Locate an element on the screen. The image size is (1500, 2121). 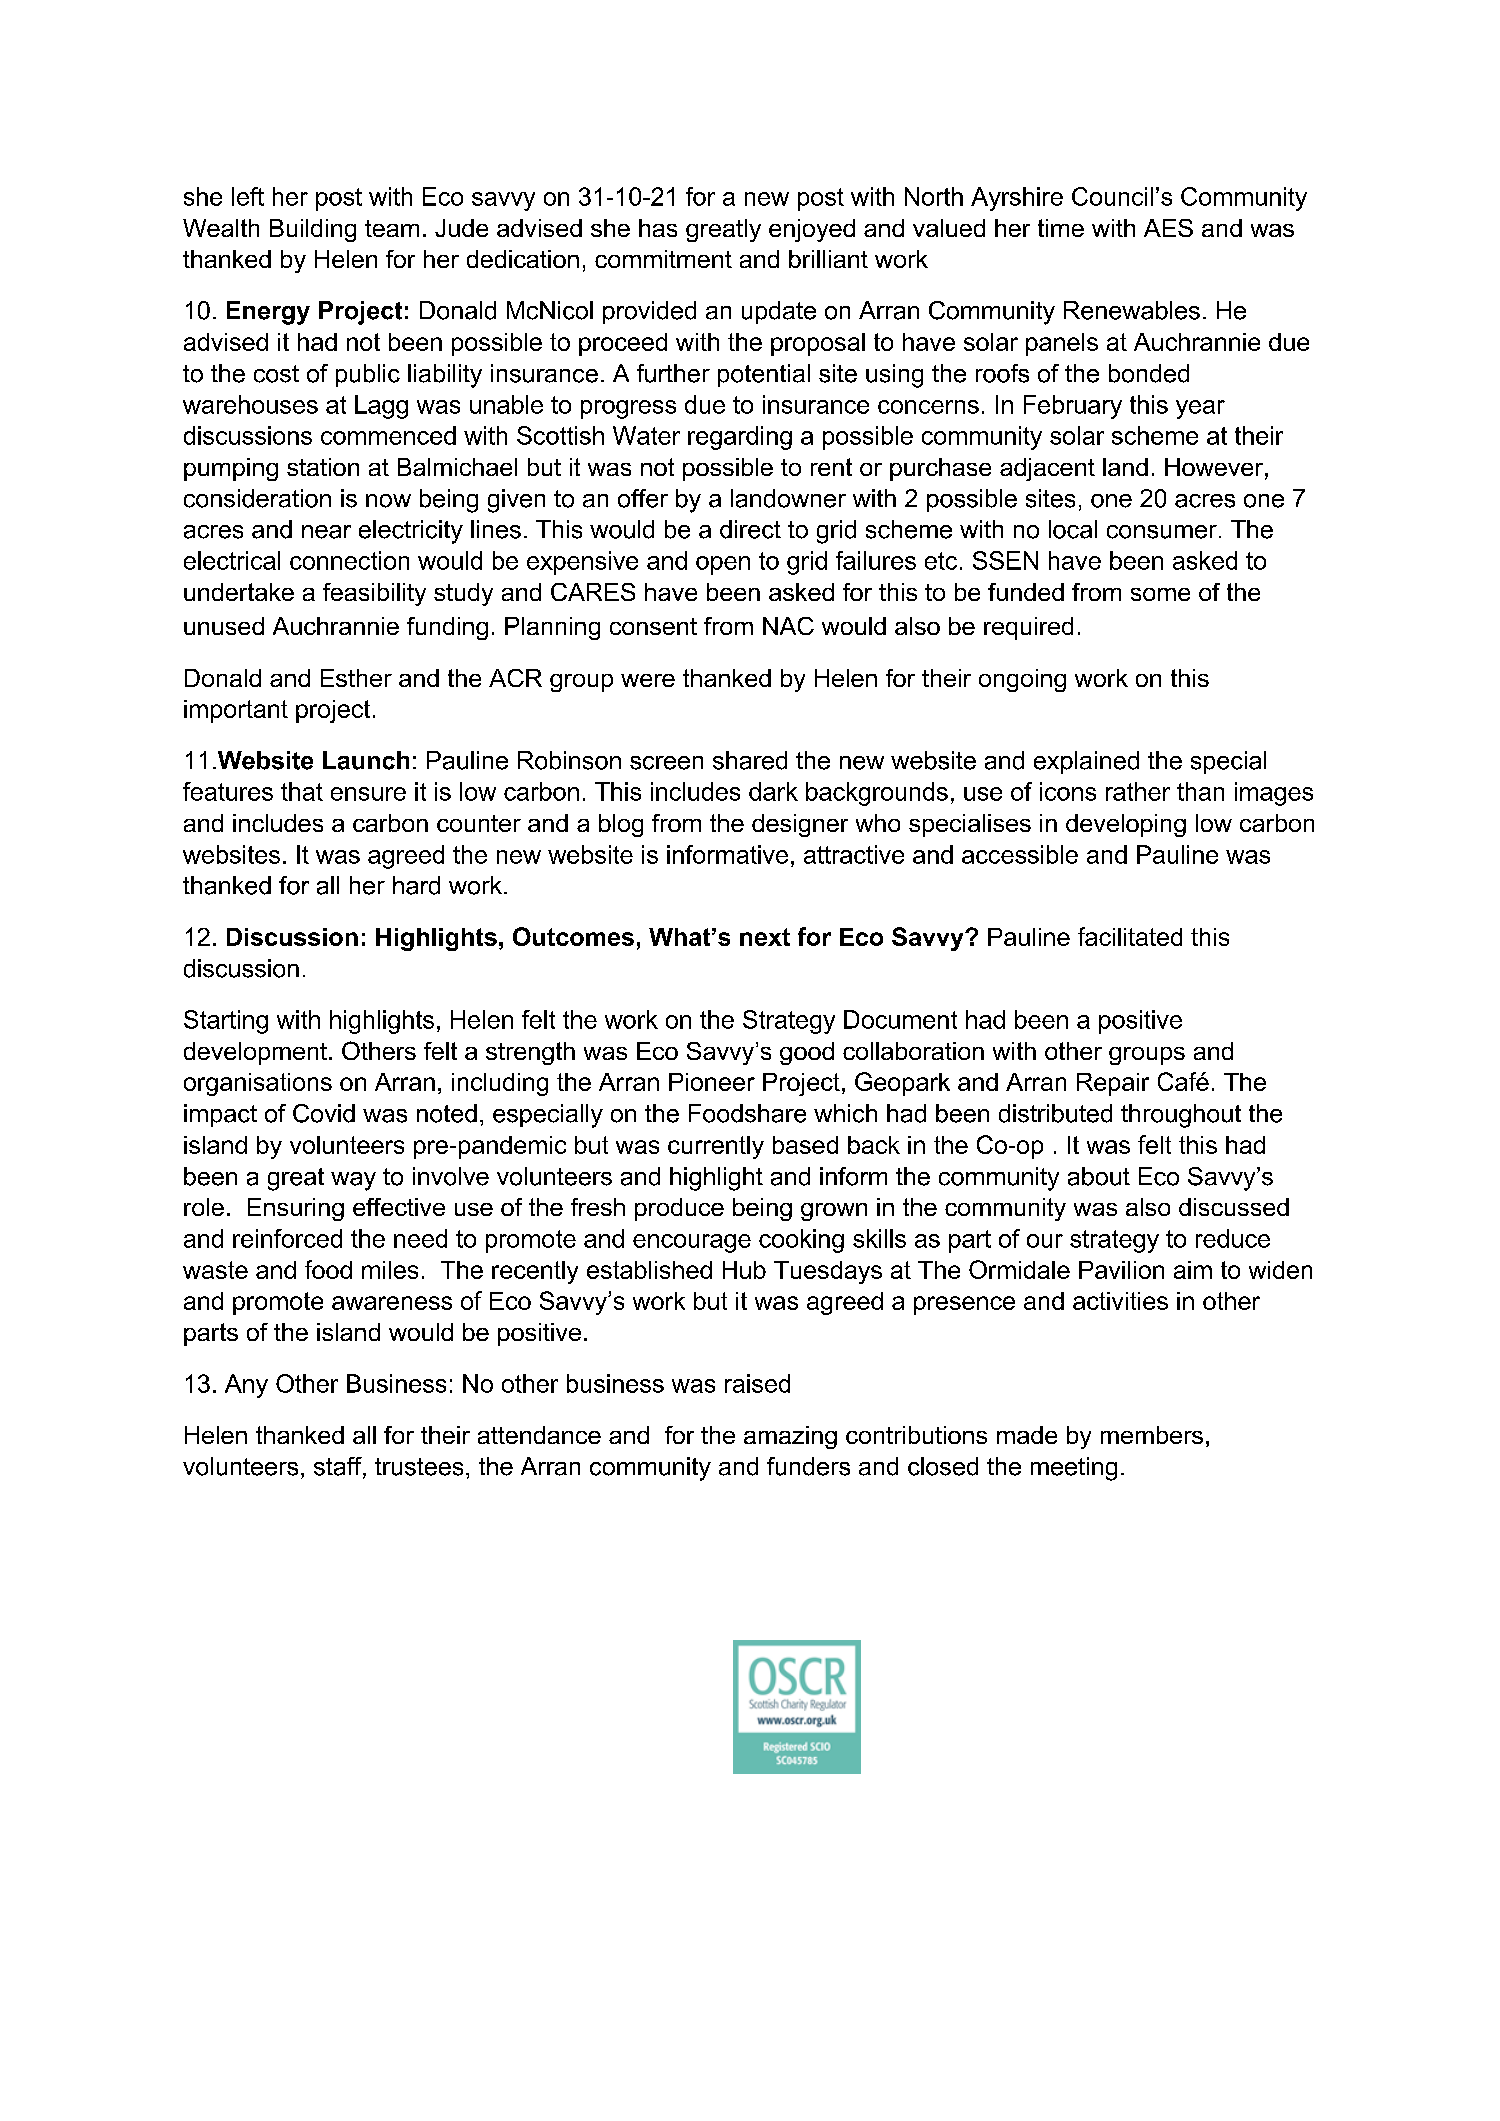
ensure is located at coordinates (368, 794).
